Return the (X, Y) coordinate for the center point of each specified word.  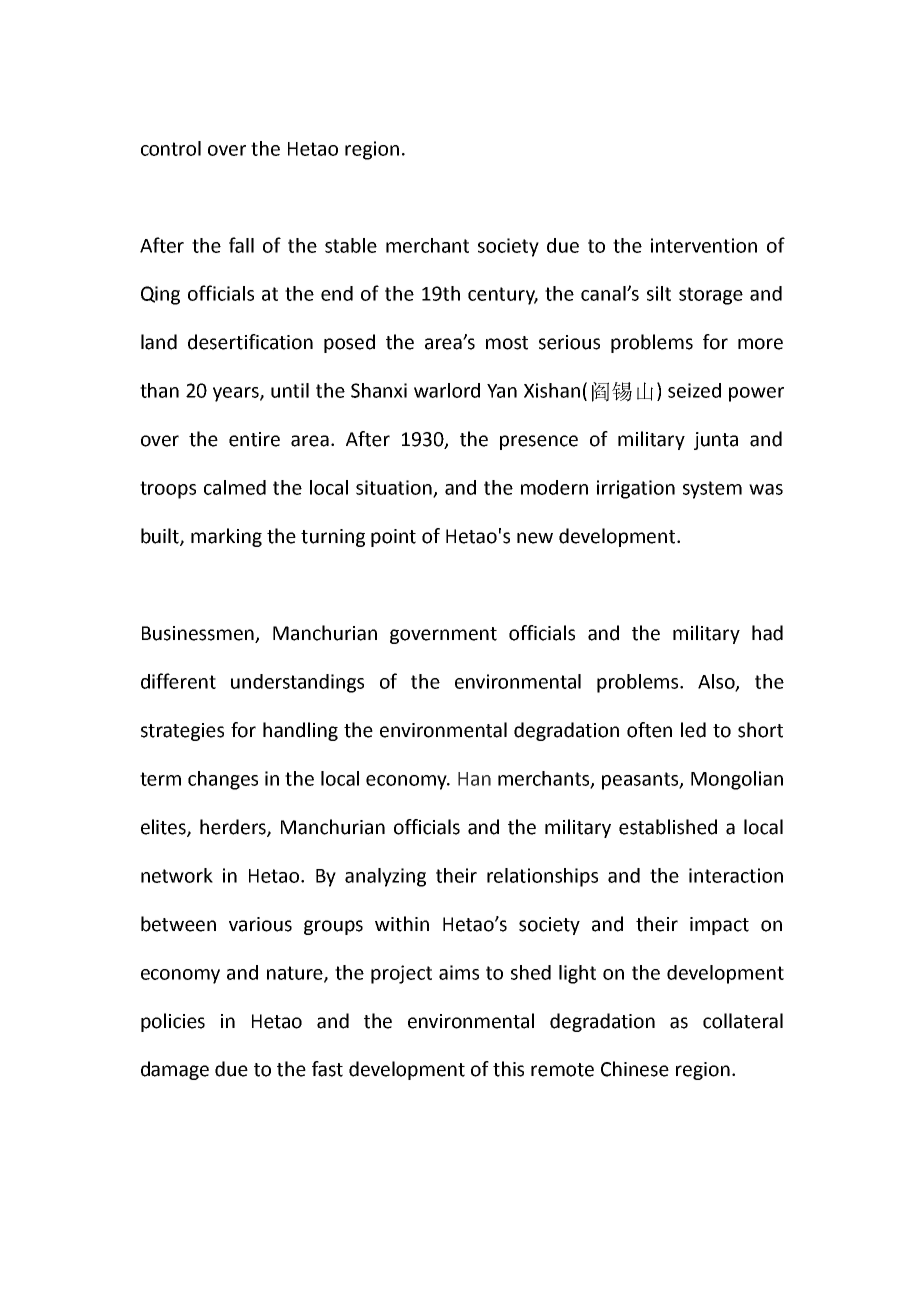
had (767, 633)
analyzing (385, 877)
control (171, 148)
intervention (704, 245)
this (508, 1069)
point (393, 538)
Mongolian (737, 780)
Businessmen (199, 634)
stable (351, 245)
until (290, 390)
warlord (447, 390)
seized (694, 390)
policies (173, 1022)
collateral (743, 1021)
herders (234, 828)
